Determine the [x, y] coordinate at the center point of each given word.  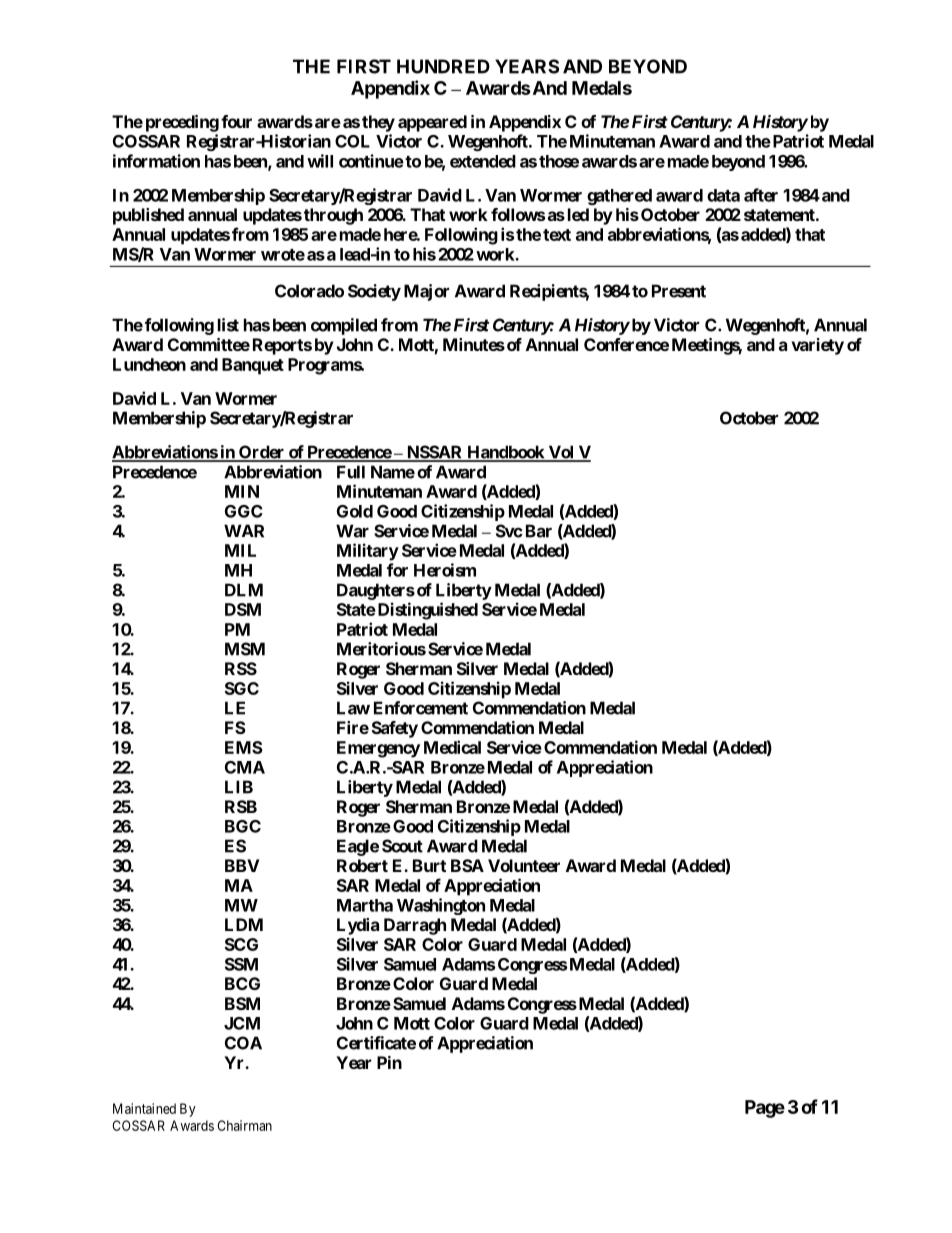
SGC [242, 688]
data [723, 195]
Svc [509, 531]
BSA [467, 865]
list [228, 325]
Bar [539, 531]
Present [679, 291]
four [236, 121]
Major [426, 292]
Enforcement [421, 708]
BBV [242, 865]
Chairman [244, 1125]
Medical [452, 747]
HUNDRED [443, 66]
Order [262, 453]
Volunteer [524, 865]
